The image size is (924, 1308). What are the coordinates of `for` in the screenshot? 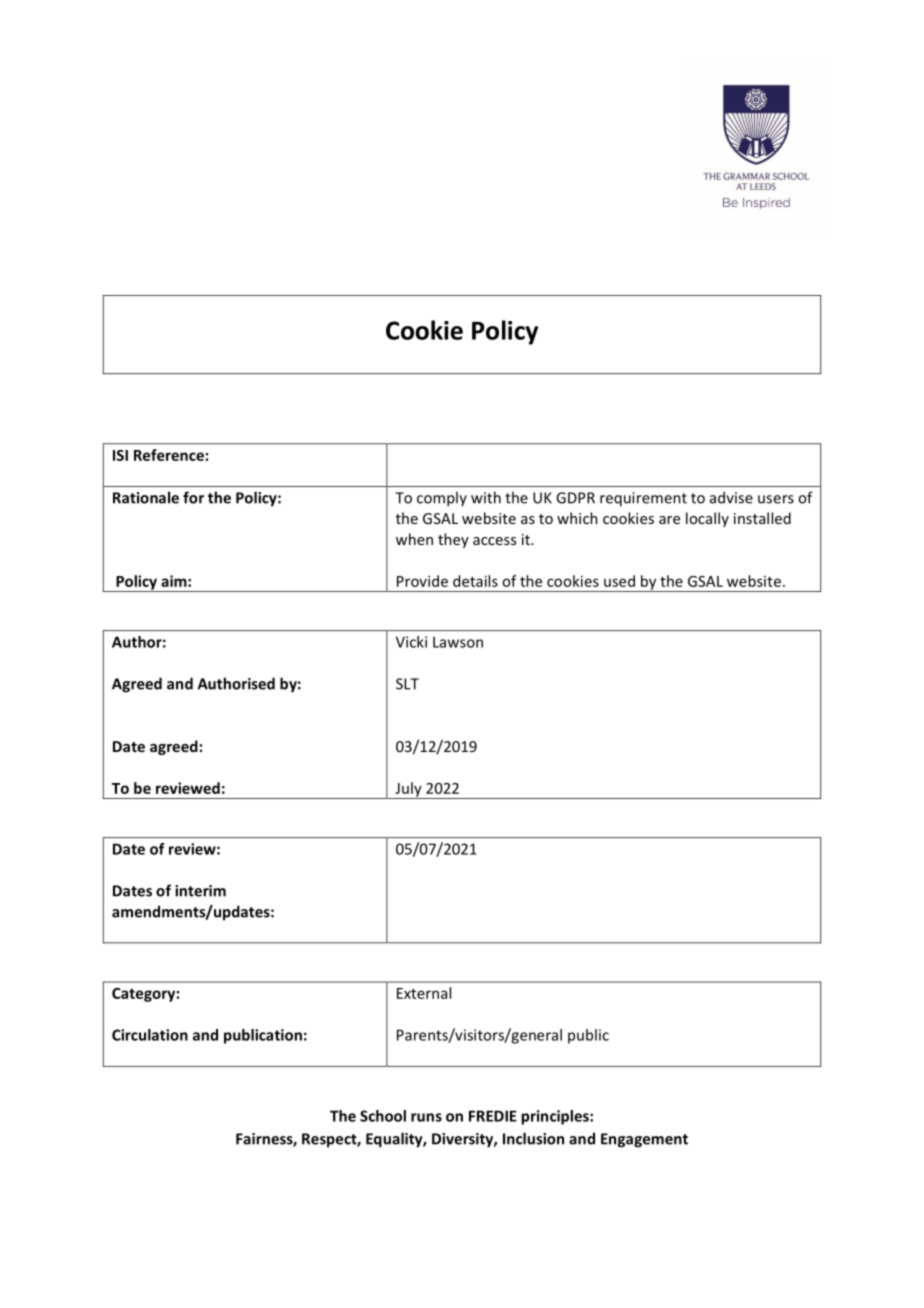 It's located at (193, 497).
